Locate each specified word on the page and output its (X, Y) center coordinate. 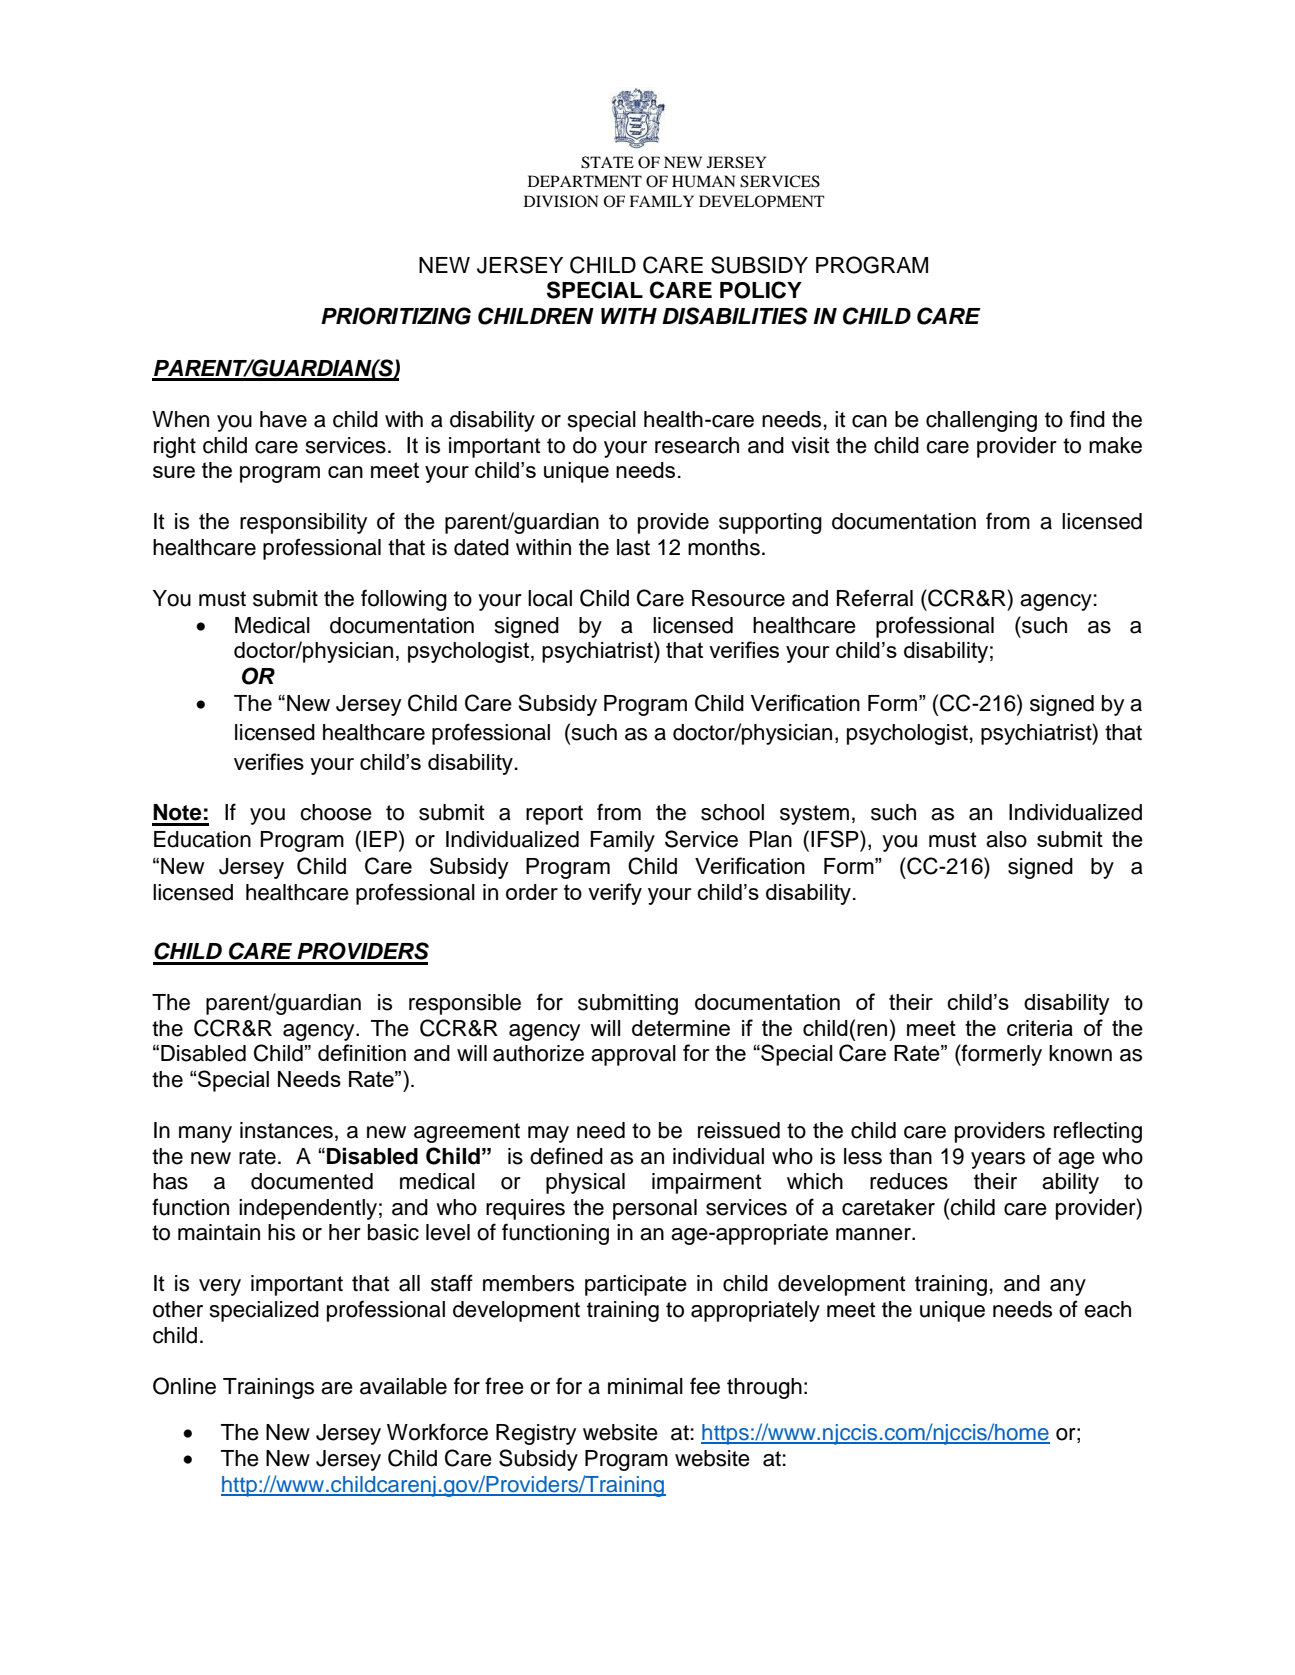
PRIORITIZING (396, 316)
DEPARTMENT (585, 181)
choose (336, 812)
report (554, 815)
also (1006, 839)
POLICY (761, 290)
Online (184, 1386)
